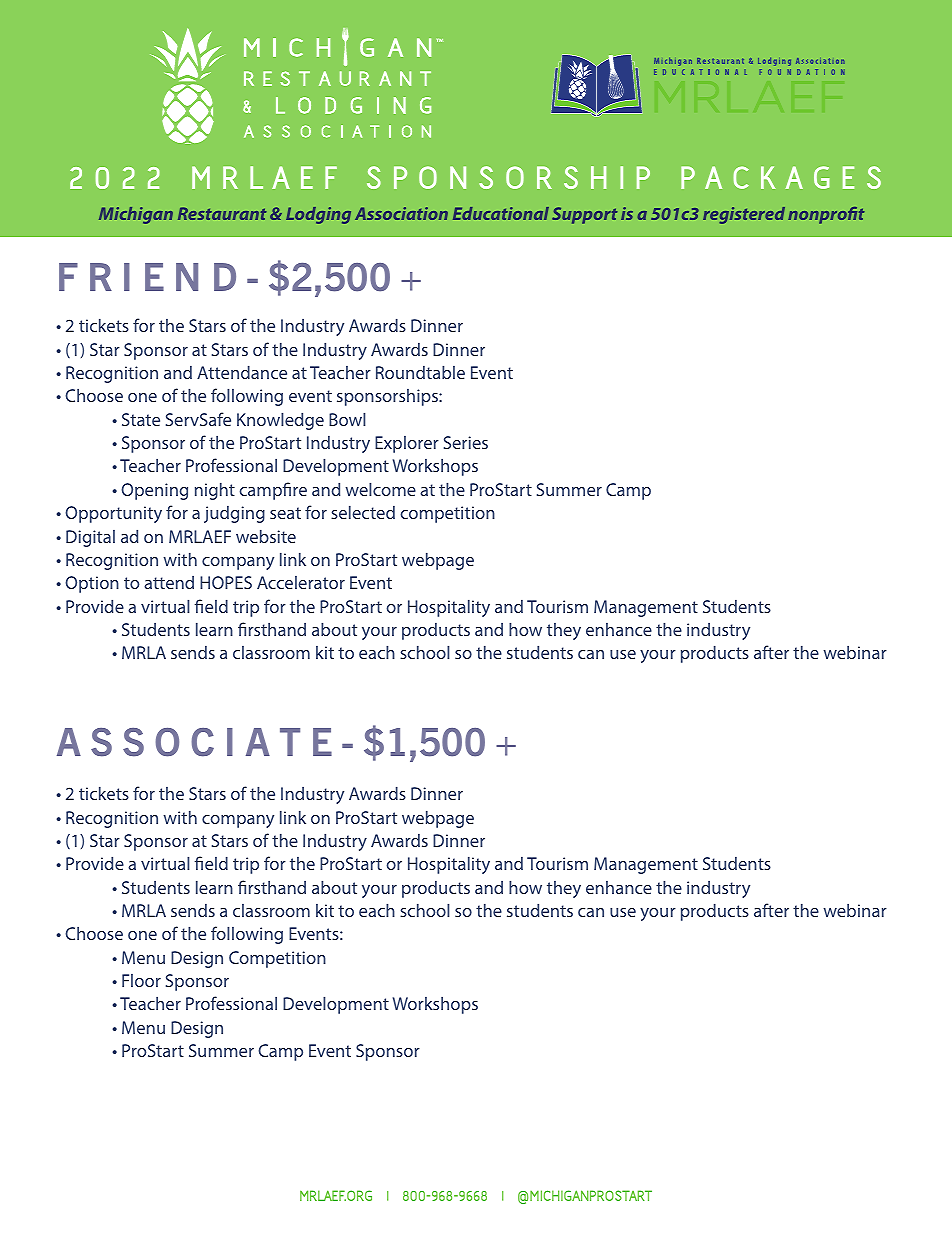 This document has height=1233, width=952. What do you see at coordinates (501, 213) in the document?
I see `Educational` at bounding box center [501, 213].
